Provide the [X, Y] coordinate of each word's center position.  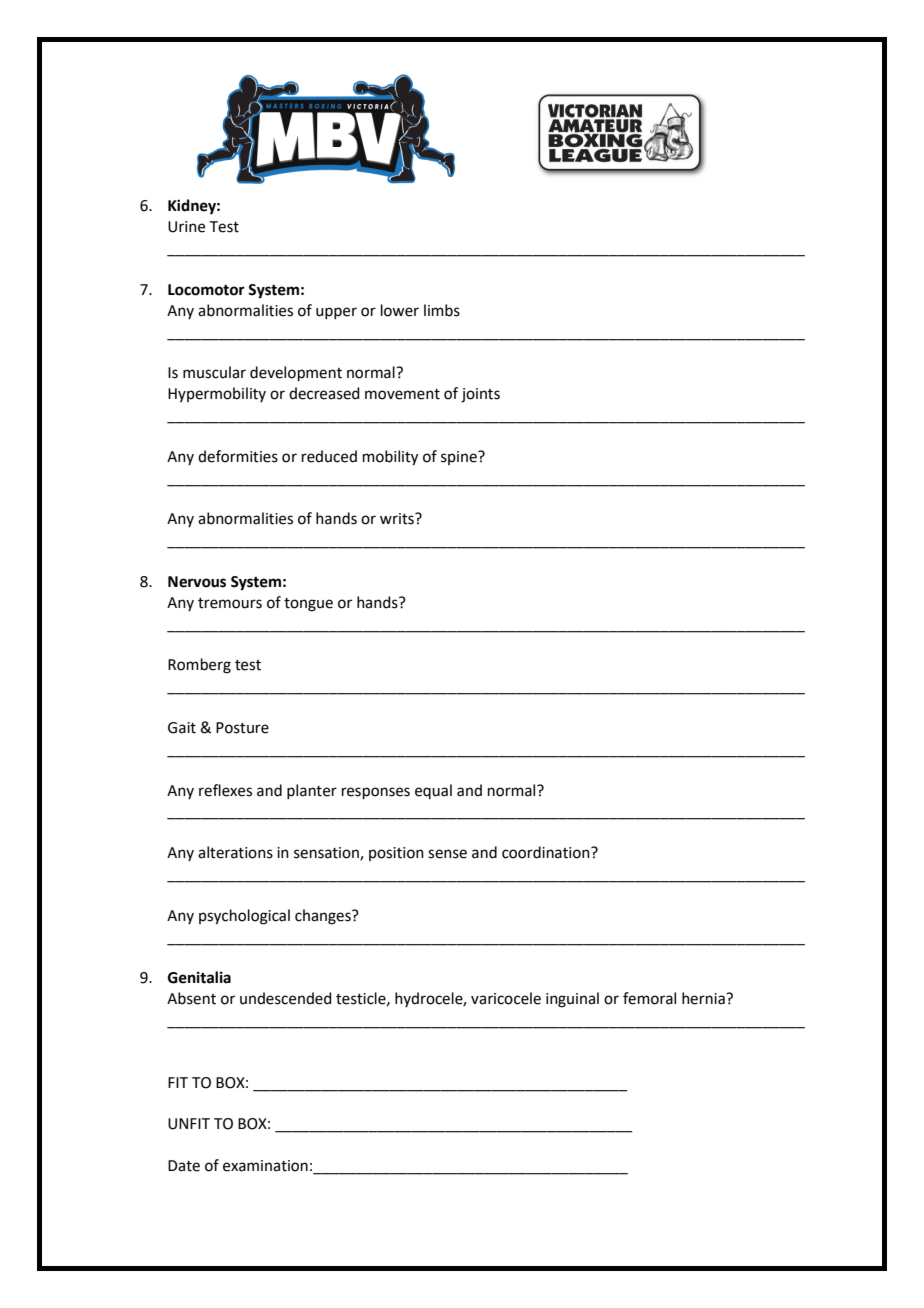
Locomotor [206, 290]
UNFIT [189, 1124]
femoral [649, 998]
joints [480, 395]
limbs [442, 310]
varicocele [506, 998]
